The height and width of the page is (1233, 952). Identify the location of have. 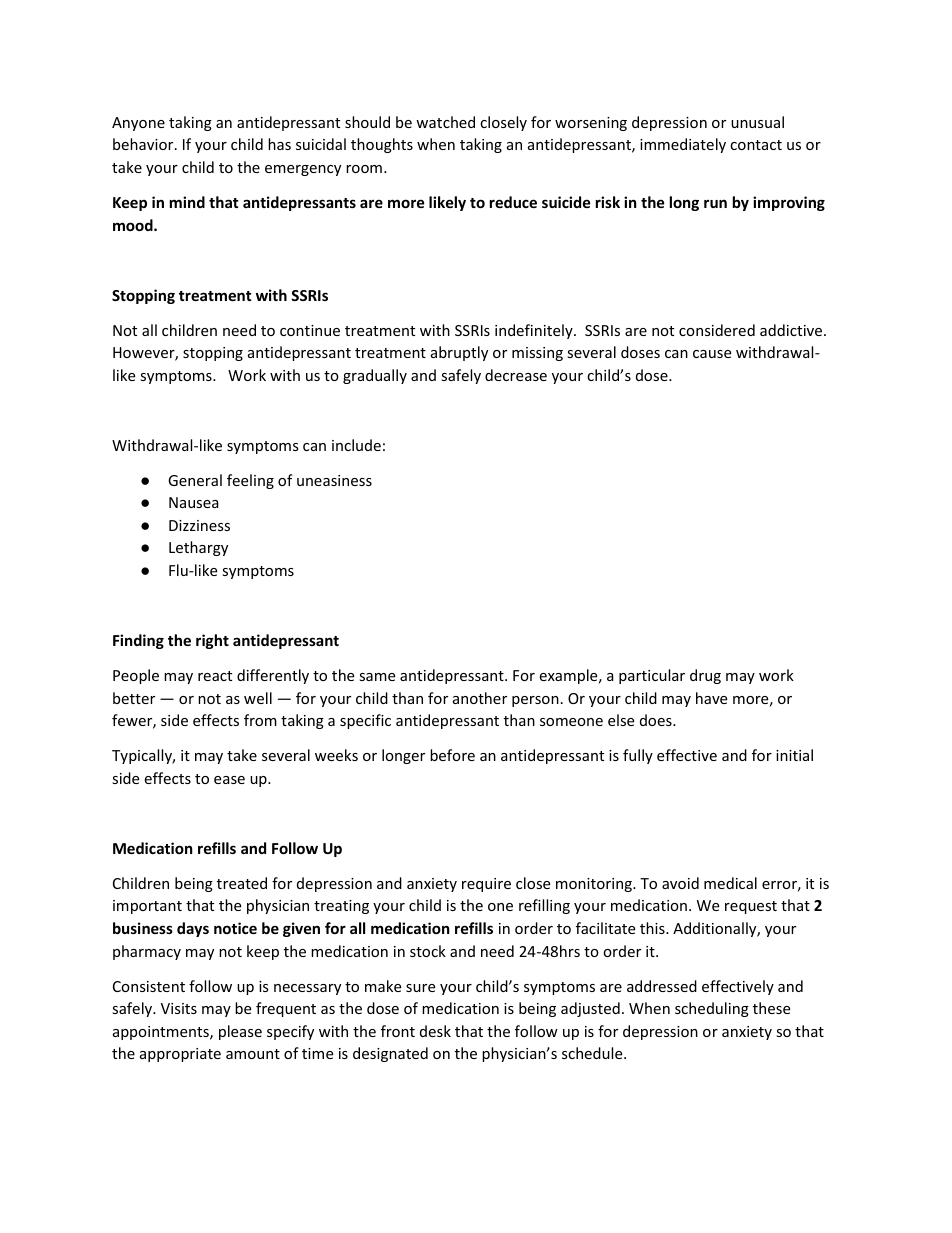
(711, 698).
